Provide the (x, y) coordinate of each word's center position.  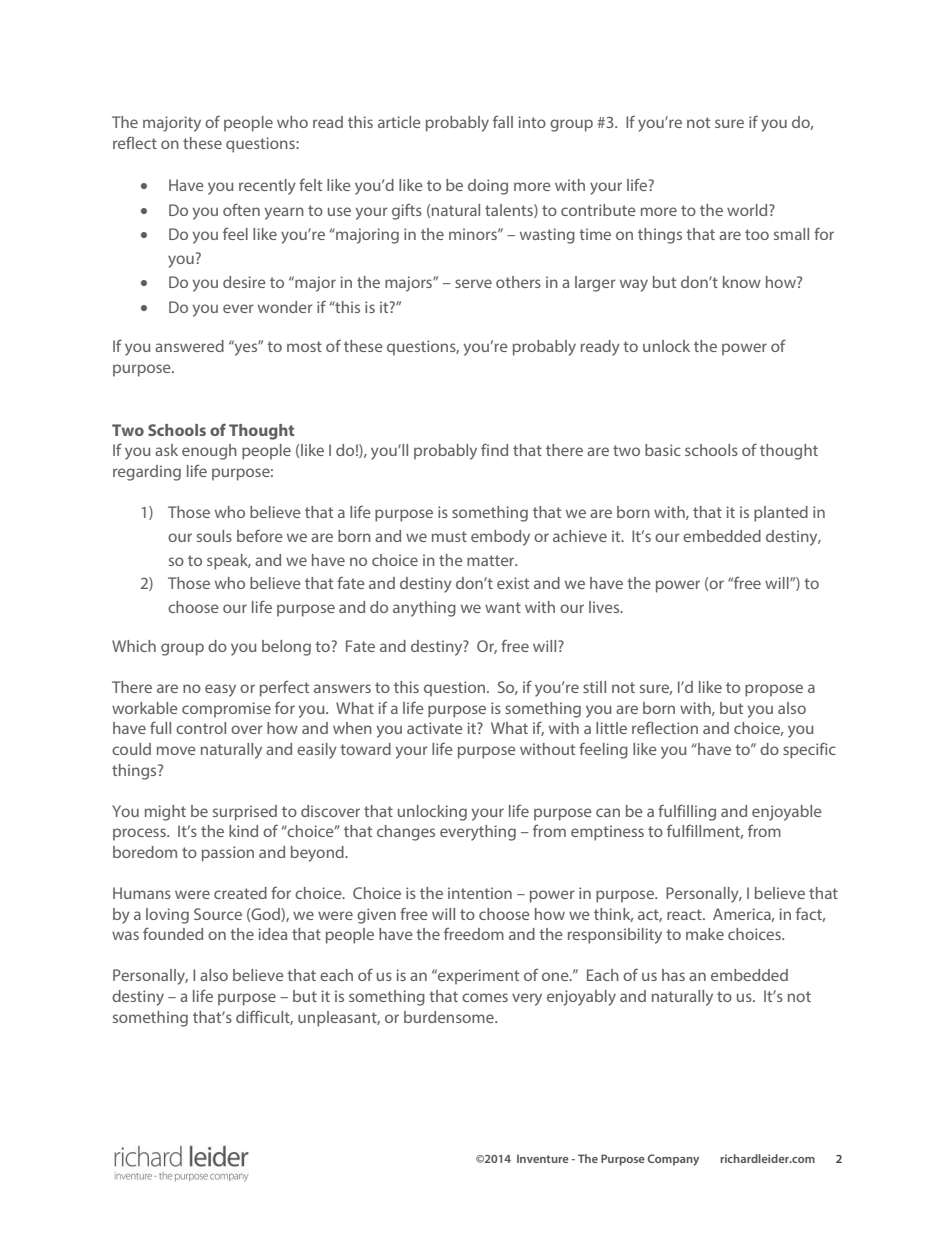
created (240, 893)
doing (488, 187)
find (494, 449)
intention (480, 893)
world (748, 210)
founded (173, 933)
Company (673, 1160)
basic (663, 450)
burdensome (450, 1017)
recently (267, 187)
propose (774, 690)
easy (220, 690)
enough (209, 452)
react (685, 914)
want (503, 607)
